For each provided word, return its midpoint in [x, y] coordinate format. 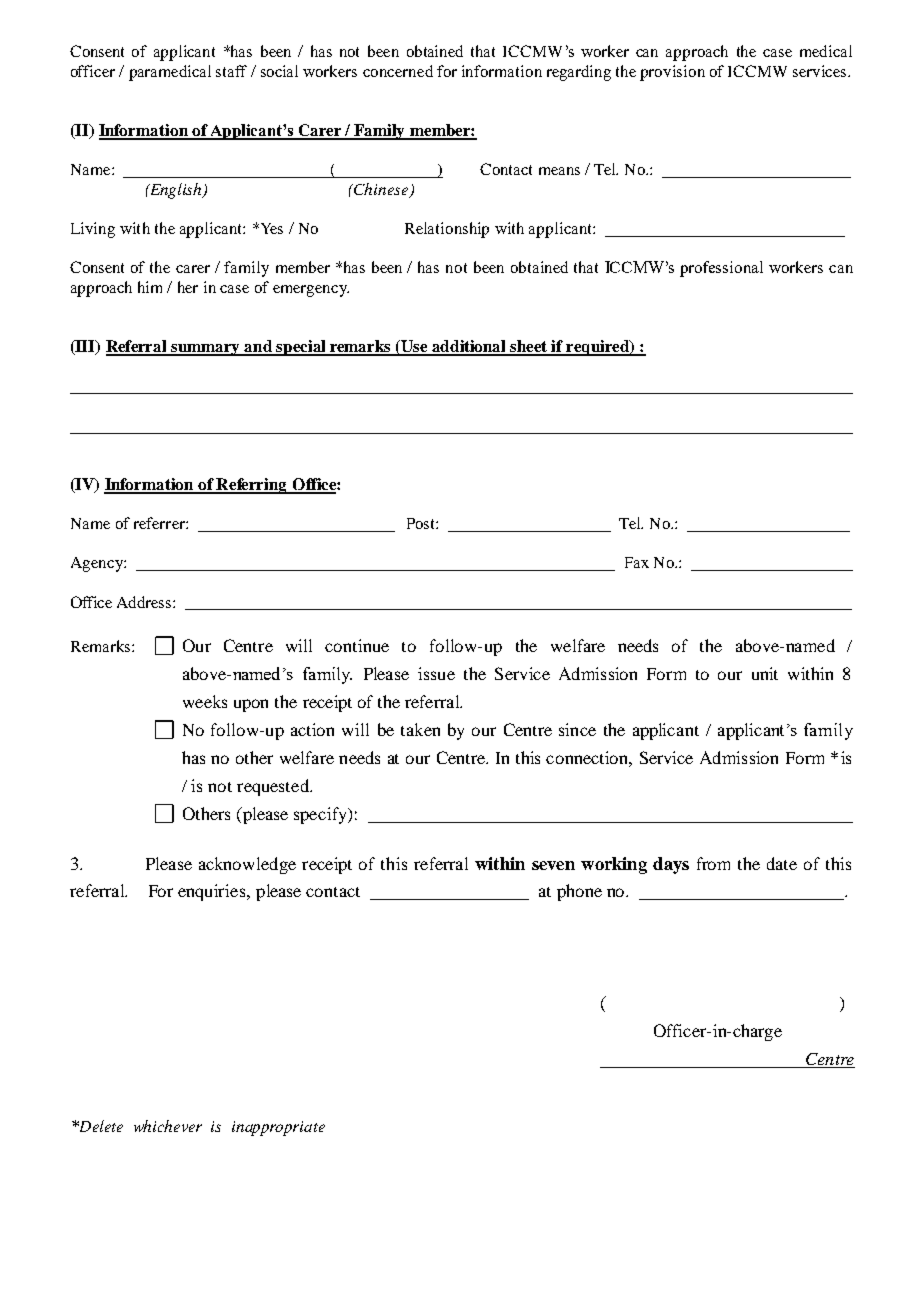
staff [231, 71]
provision [672, 73]
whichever [168, 1126]
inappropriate [278, 1128]
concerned [398, 71]
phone [579, 892]
